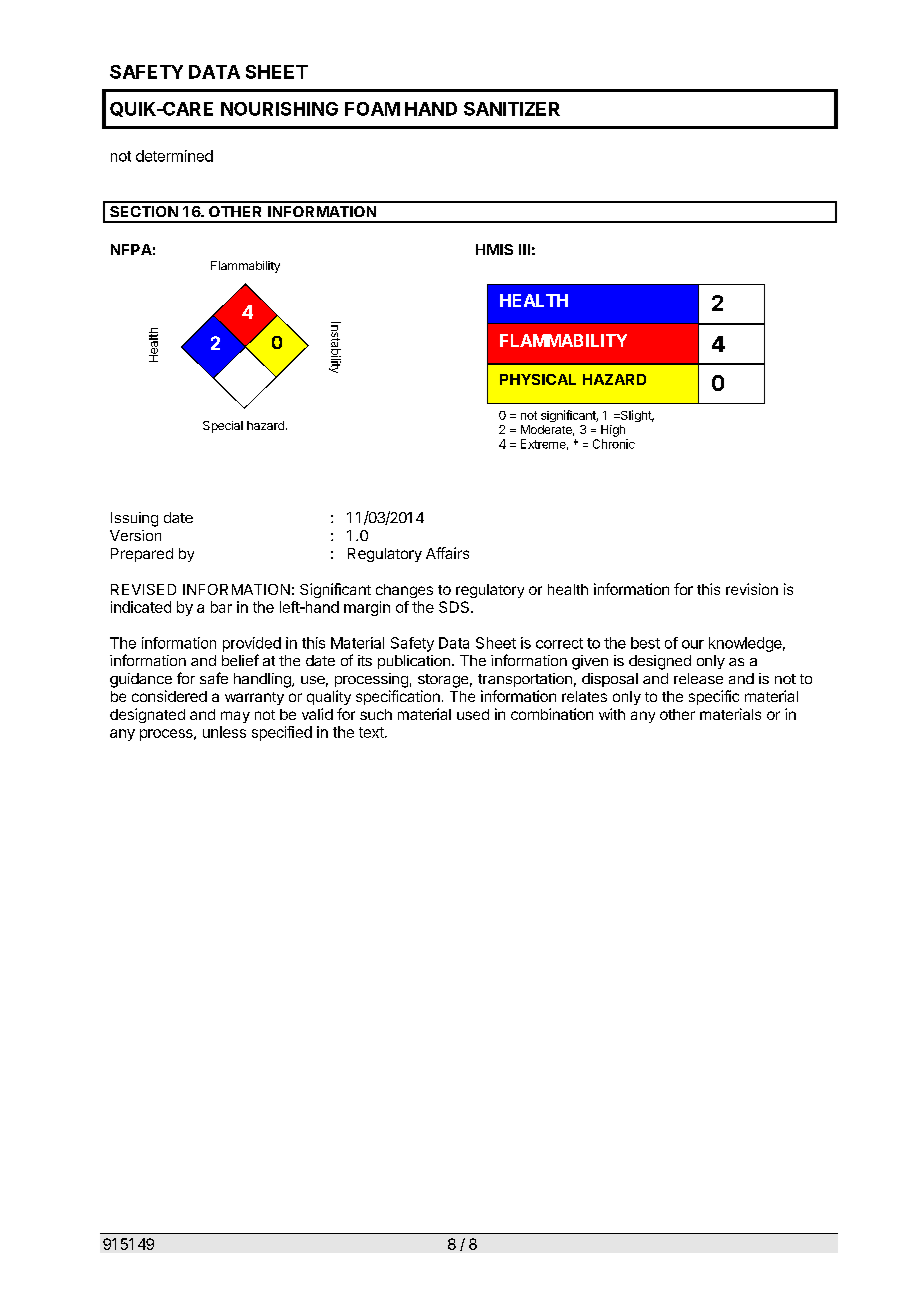  I want to click on SANITIZER, so click(512, 109).
